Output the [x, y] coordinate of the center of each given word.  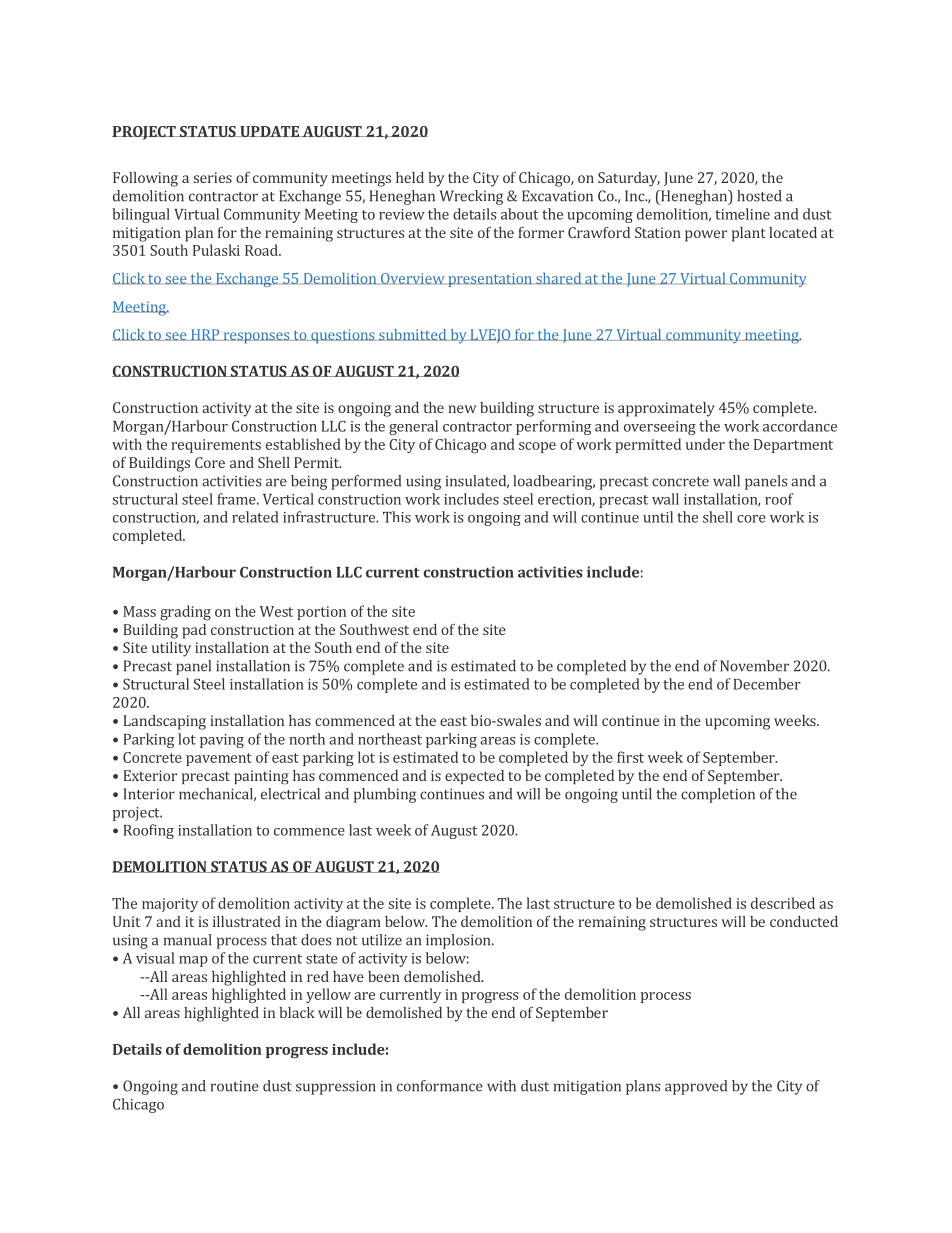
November [754, 666]
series [213, 177]
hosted [759, 196]
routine [235, 1086]
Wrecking [471, 197]
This [397, 517]
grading [185, 612]
